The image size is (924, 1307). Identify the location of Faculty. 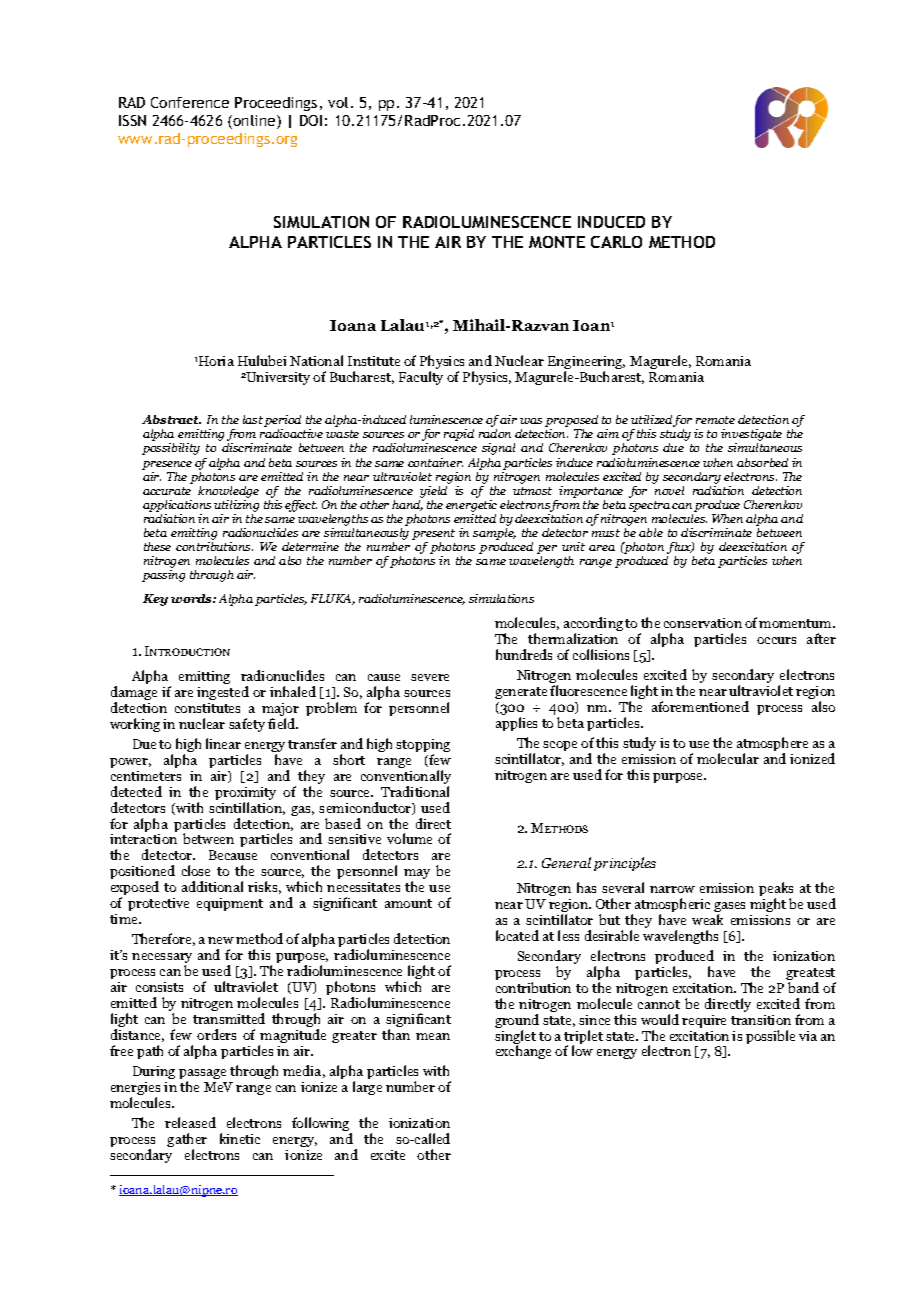
(421, 378).
